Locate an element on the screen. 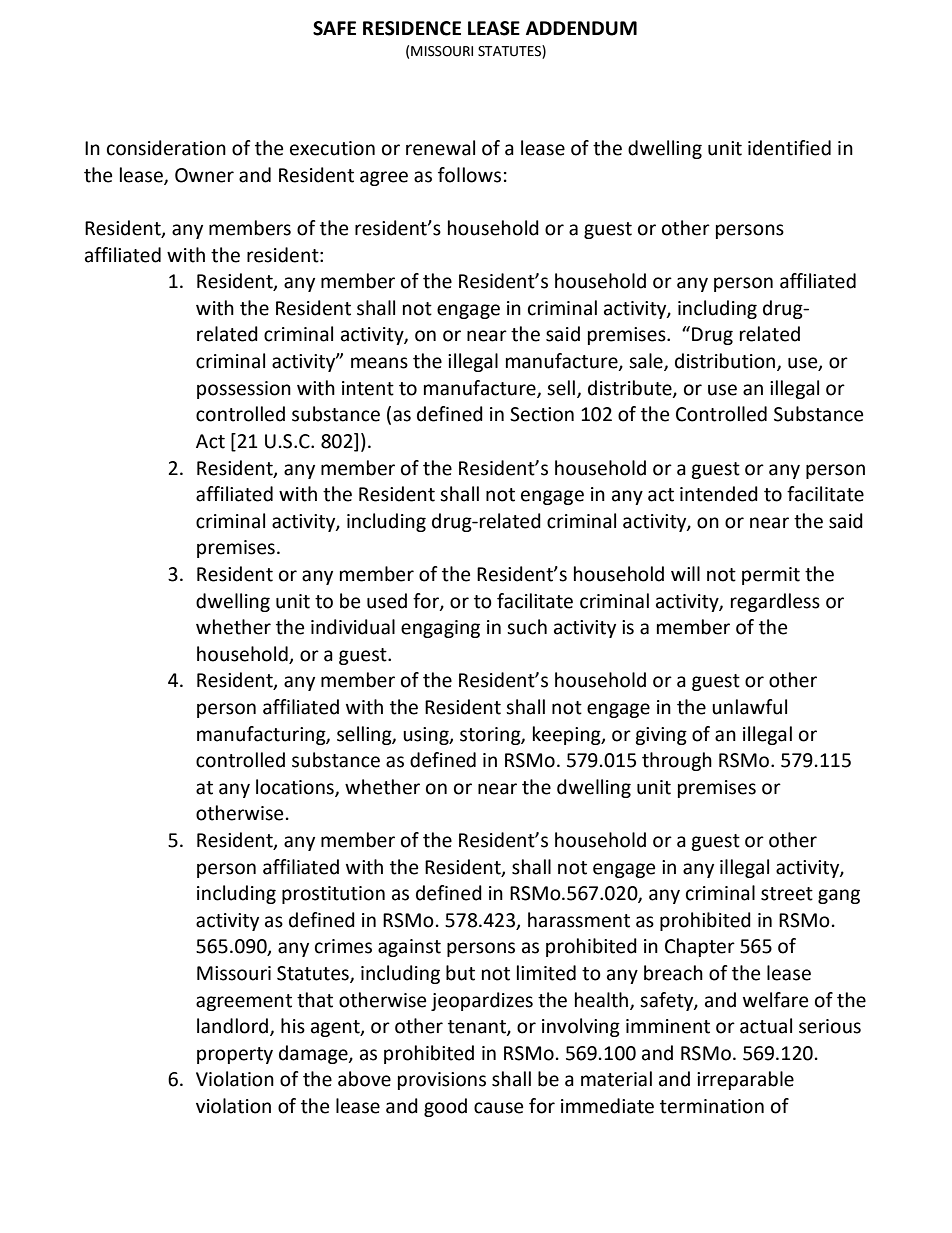 The height and width of the screenshot is (1233, 952). consideration is located at coordinates (166, 148).
